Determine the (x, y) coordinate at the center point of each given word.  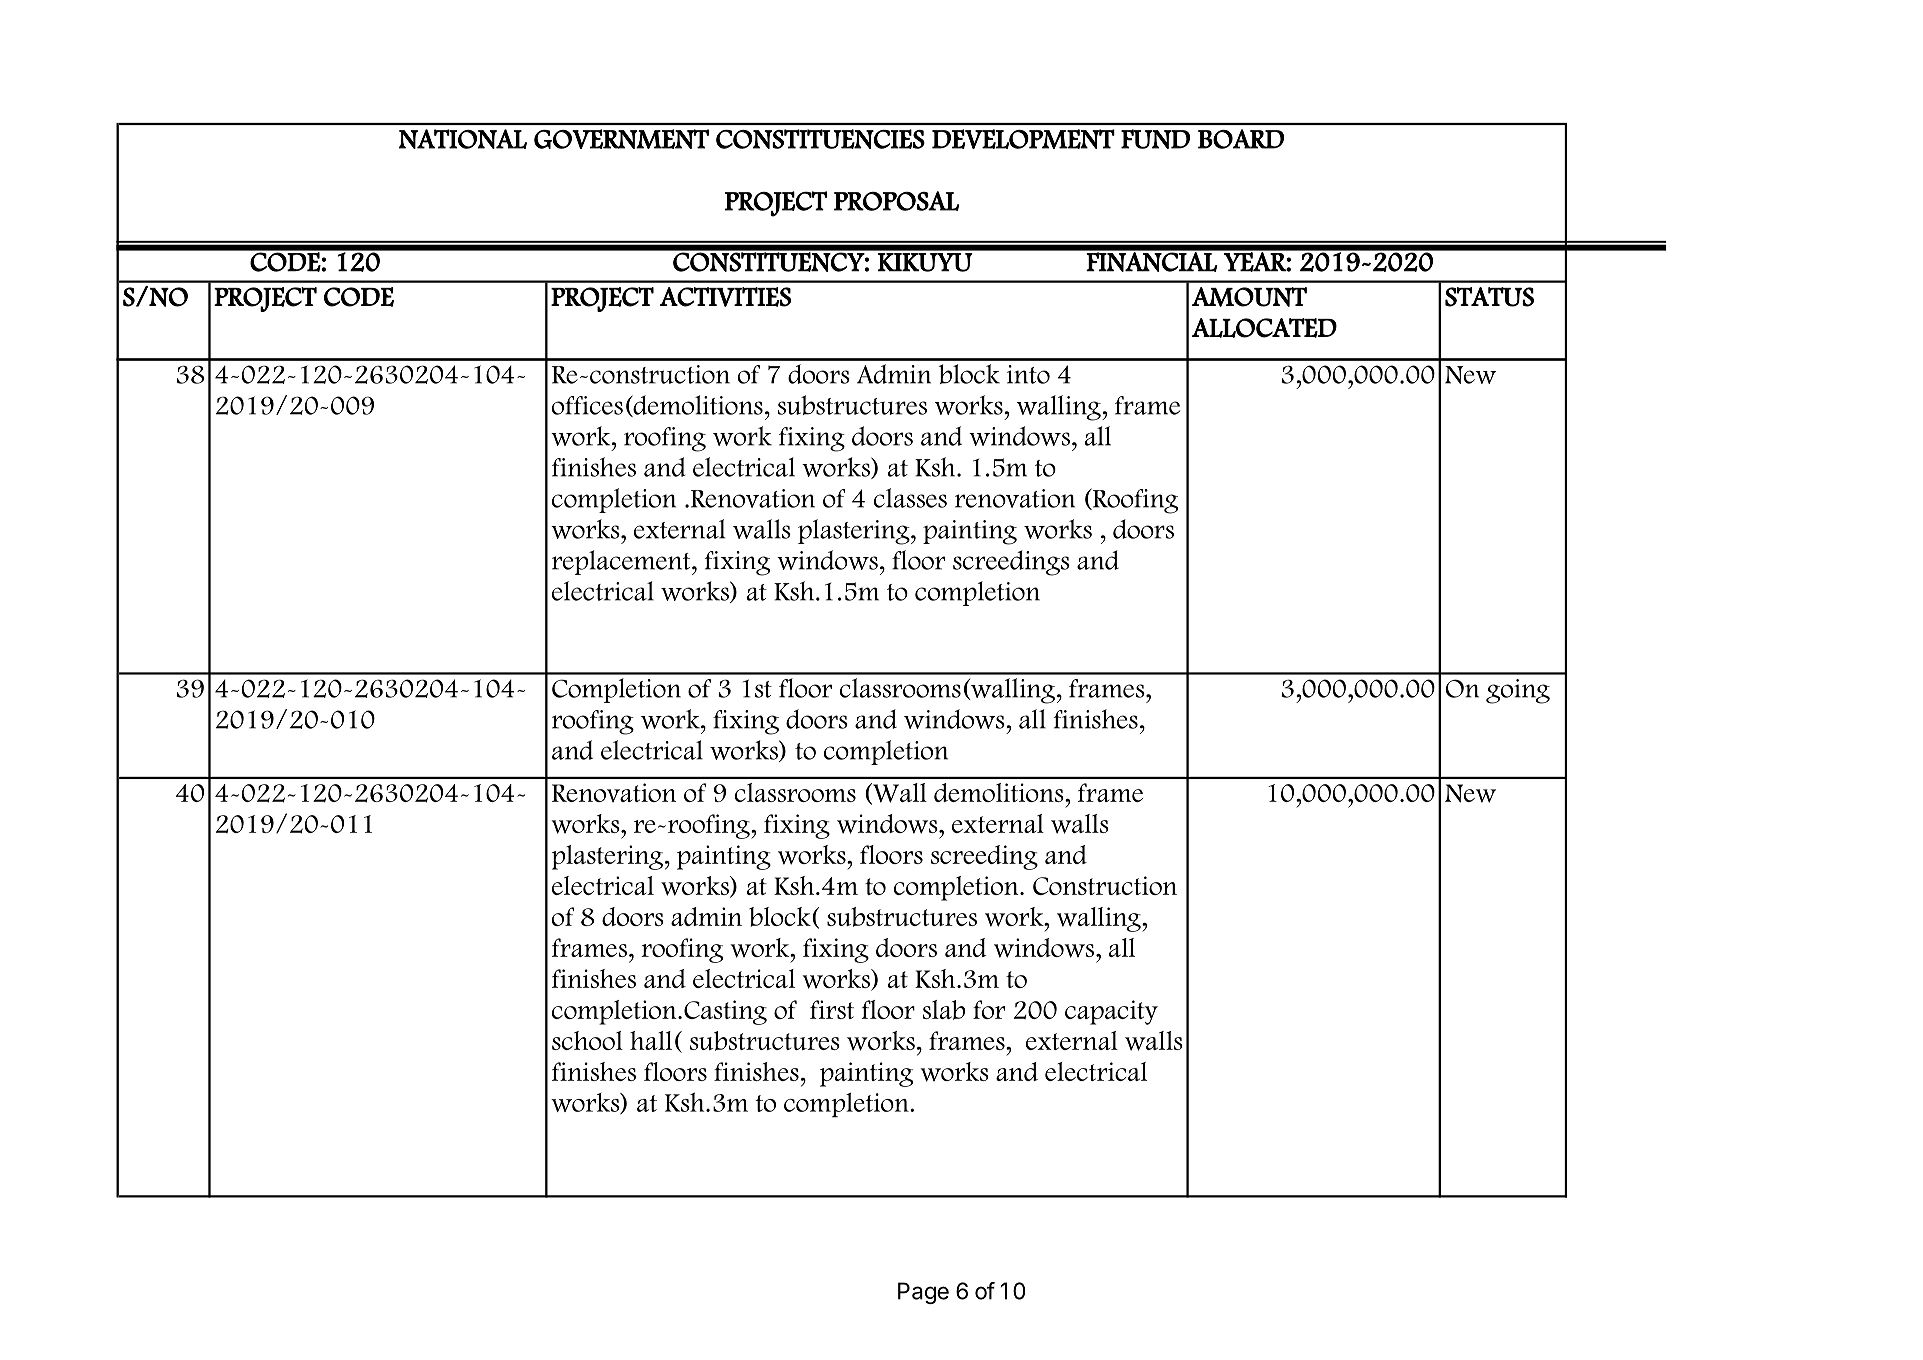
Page (923, 1293)
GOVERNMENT (621, 139)
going (1518, 691)
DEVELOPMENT (1023, 139)
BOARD (1241, 139)
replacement (622, 562)
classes (910, 498)
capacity (1111, 1012)
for (989, 1009)
